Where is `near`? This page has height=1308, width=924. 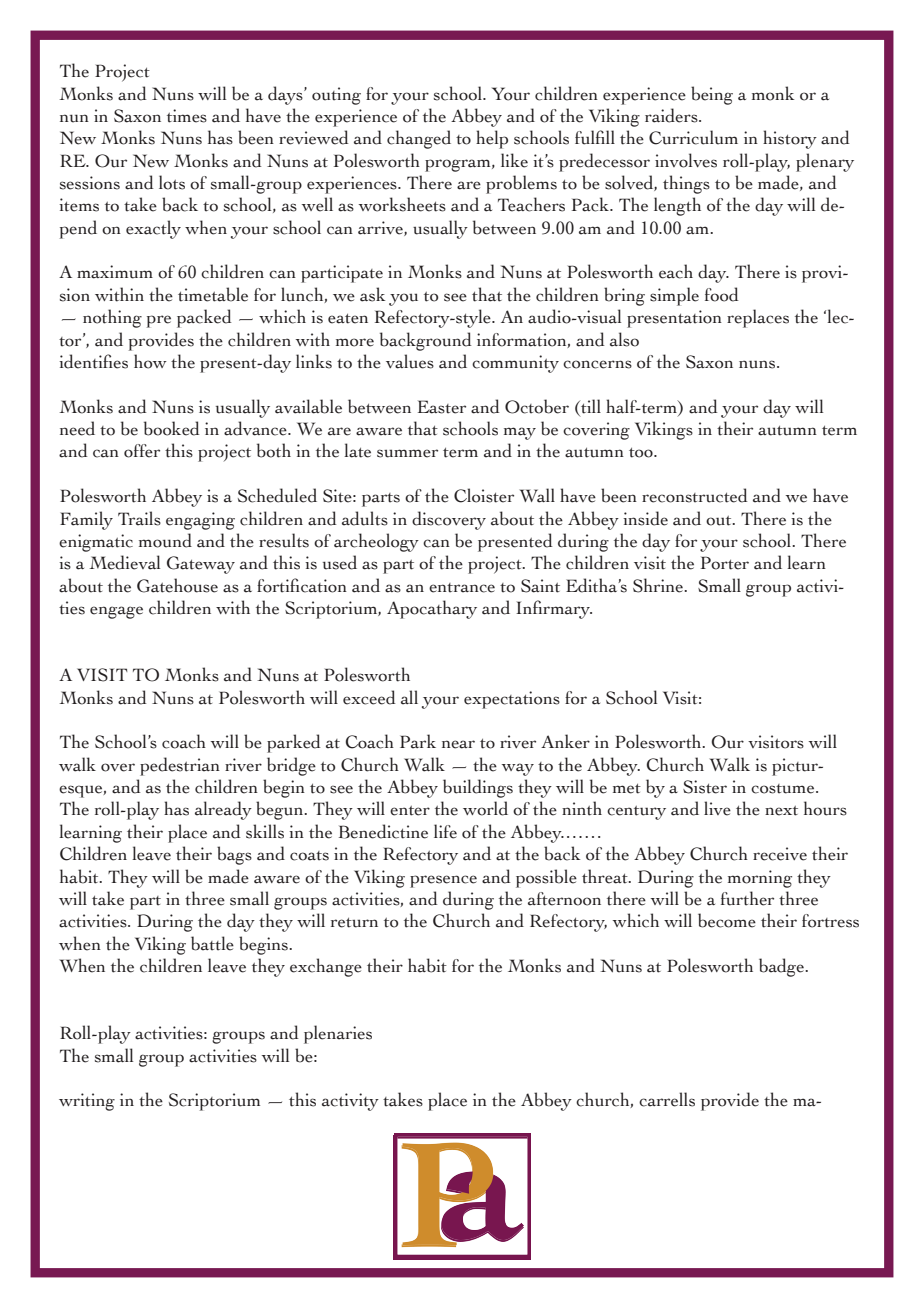
near is located at coordinates (458, 744).
